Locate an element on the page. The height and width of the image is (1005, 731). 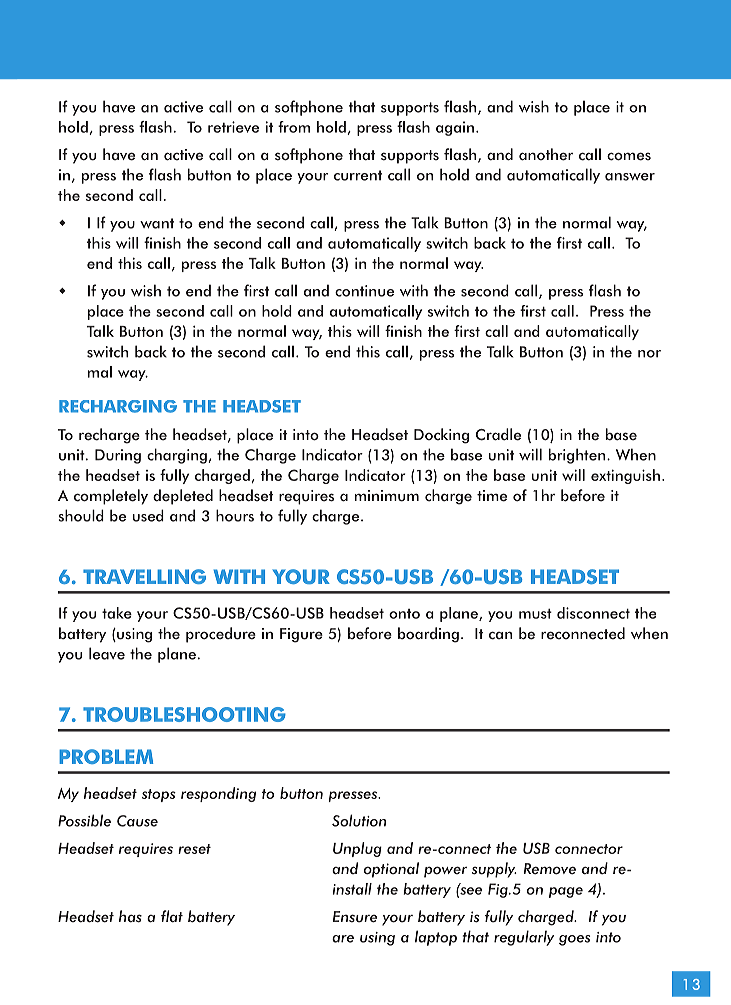
brighten is located at coordinates (578, 456).
